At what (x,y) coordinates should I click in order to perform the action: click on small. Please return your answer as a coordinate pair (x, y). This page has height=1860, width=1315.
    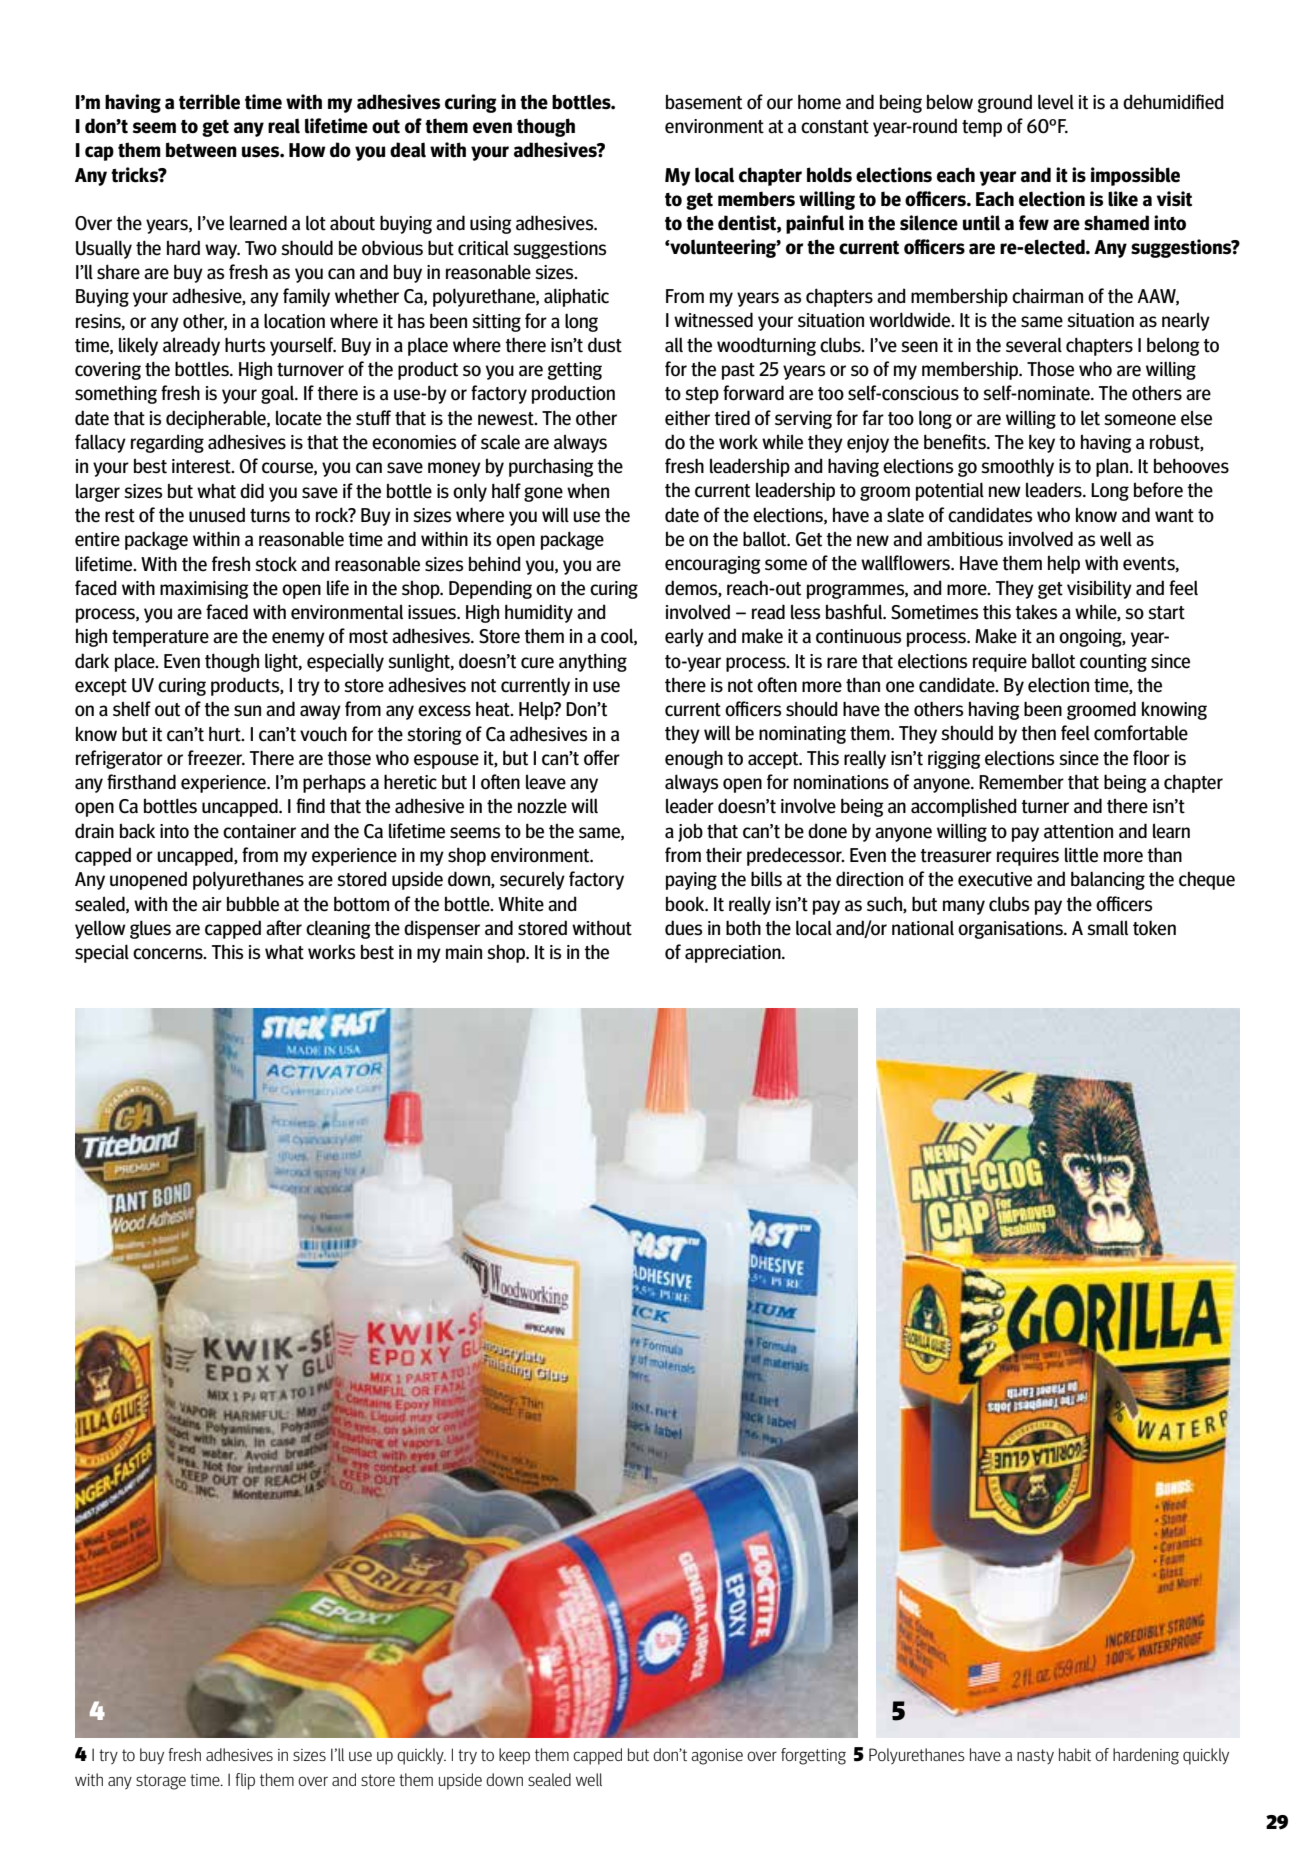
    Looking at the image, I should click on (1107, 928).
